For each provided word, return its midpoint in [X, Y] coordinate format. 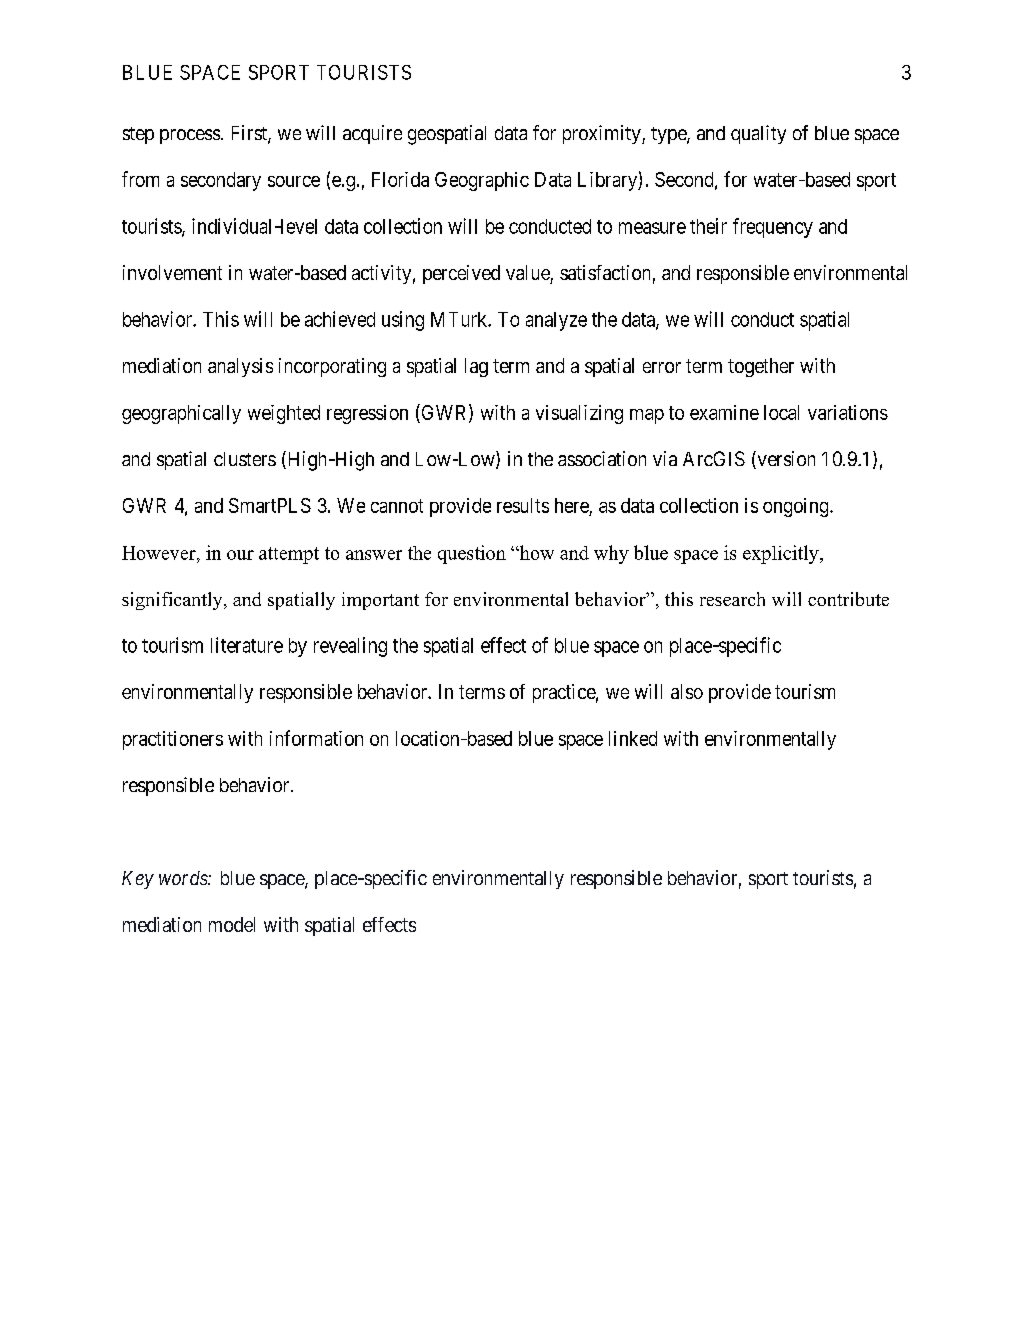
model [232, 924]
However [160, 553]
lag [476, 367]
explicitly [782, 554]
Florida [400, 179]
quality [758, 134]
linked [633, 738]
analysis [240, 367]
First [250, 134]
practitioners [173, 740]
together [761, 367]
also [687, 691]
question [472, 554]
